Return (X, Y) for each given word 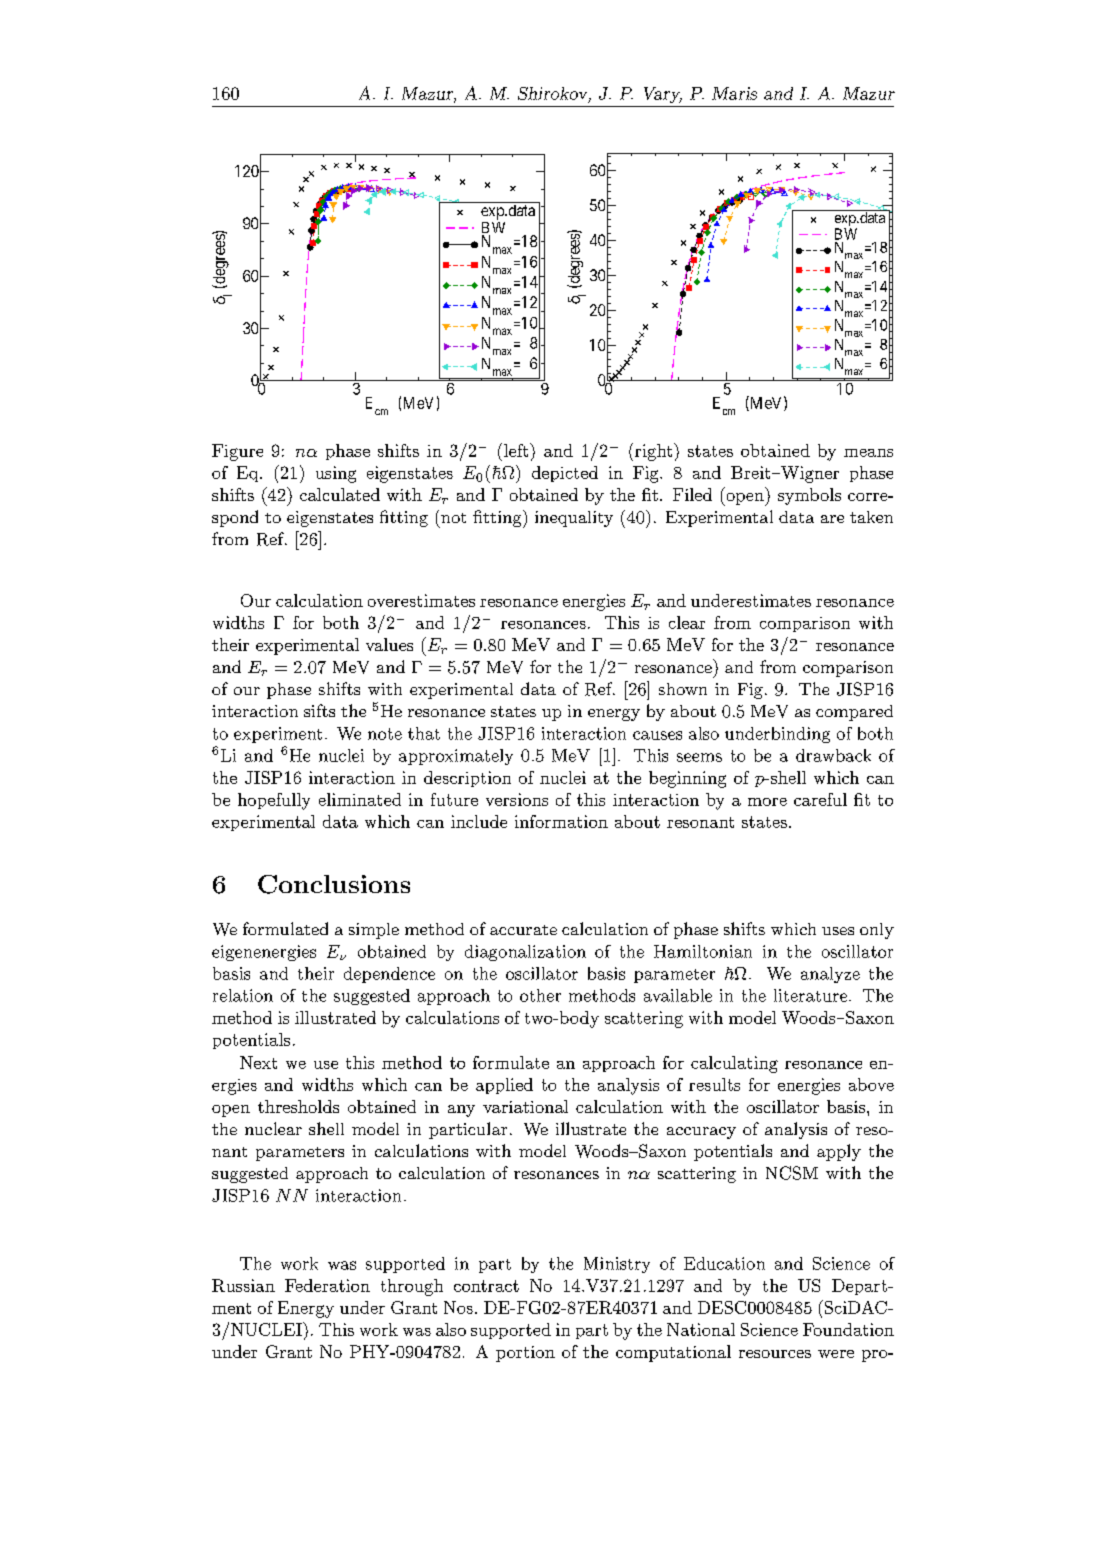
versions (517, 799)
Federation (327, 1285)
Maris (734, 93)
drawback (833, 755)
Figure (237, 452)
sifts (319, 710)
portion (525, 1354)
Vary (663, 95)
